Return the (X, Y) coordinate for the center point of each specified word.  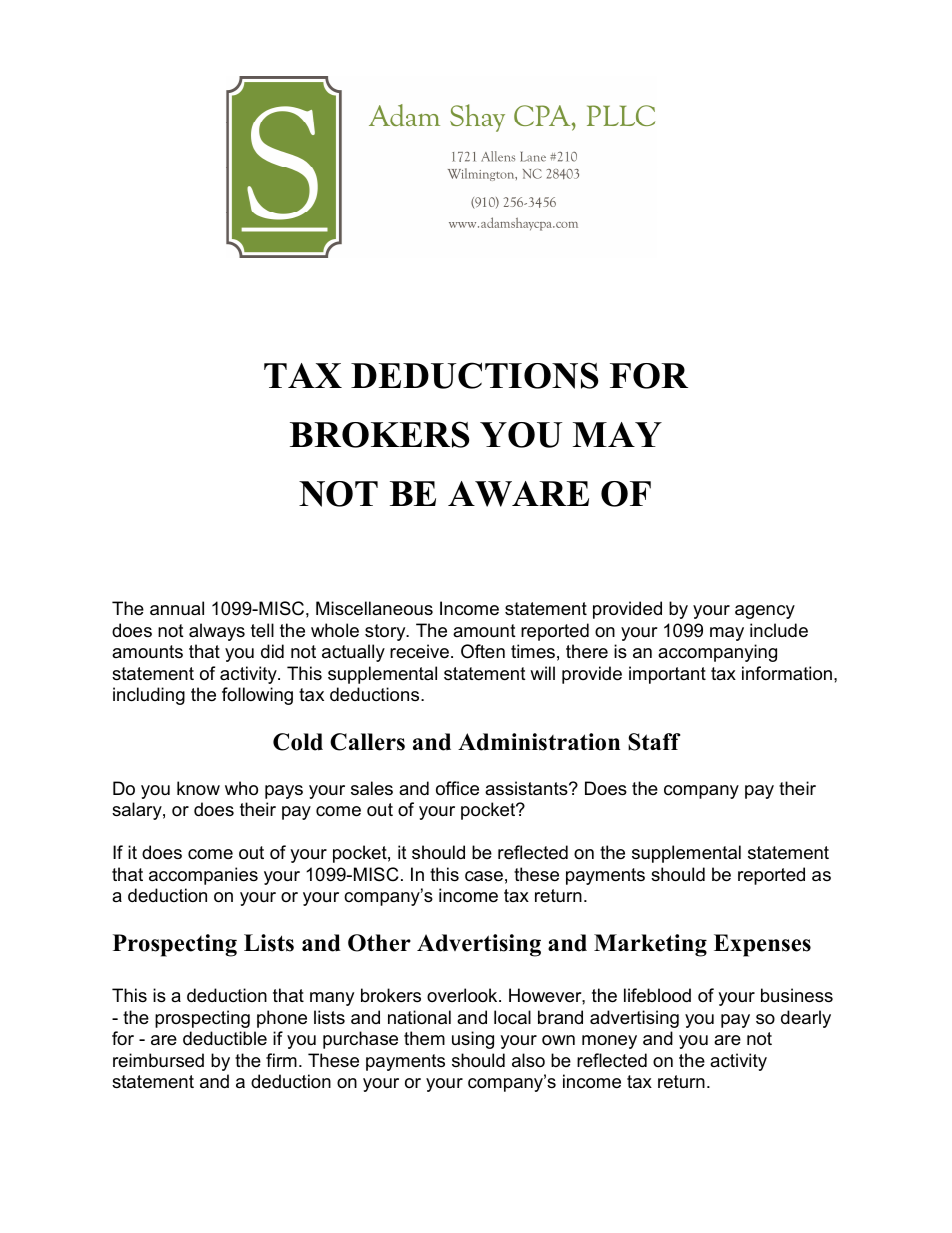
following (257, 696)
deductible (225, 1038)
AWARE (518, 494)
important (667, 675)
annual (177, 608)
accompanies (203, 876)
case (484, 876)
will (542, 673)
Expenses (762, 945)
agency (765, 612)
